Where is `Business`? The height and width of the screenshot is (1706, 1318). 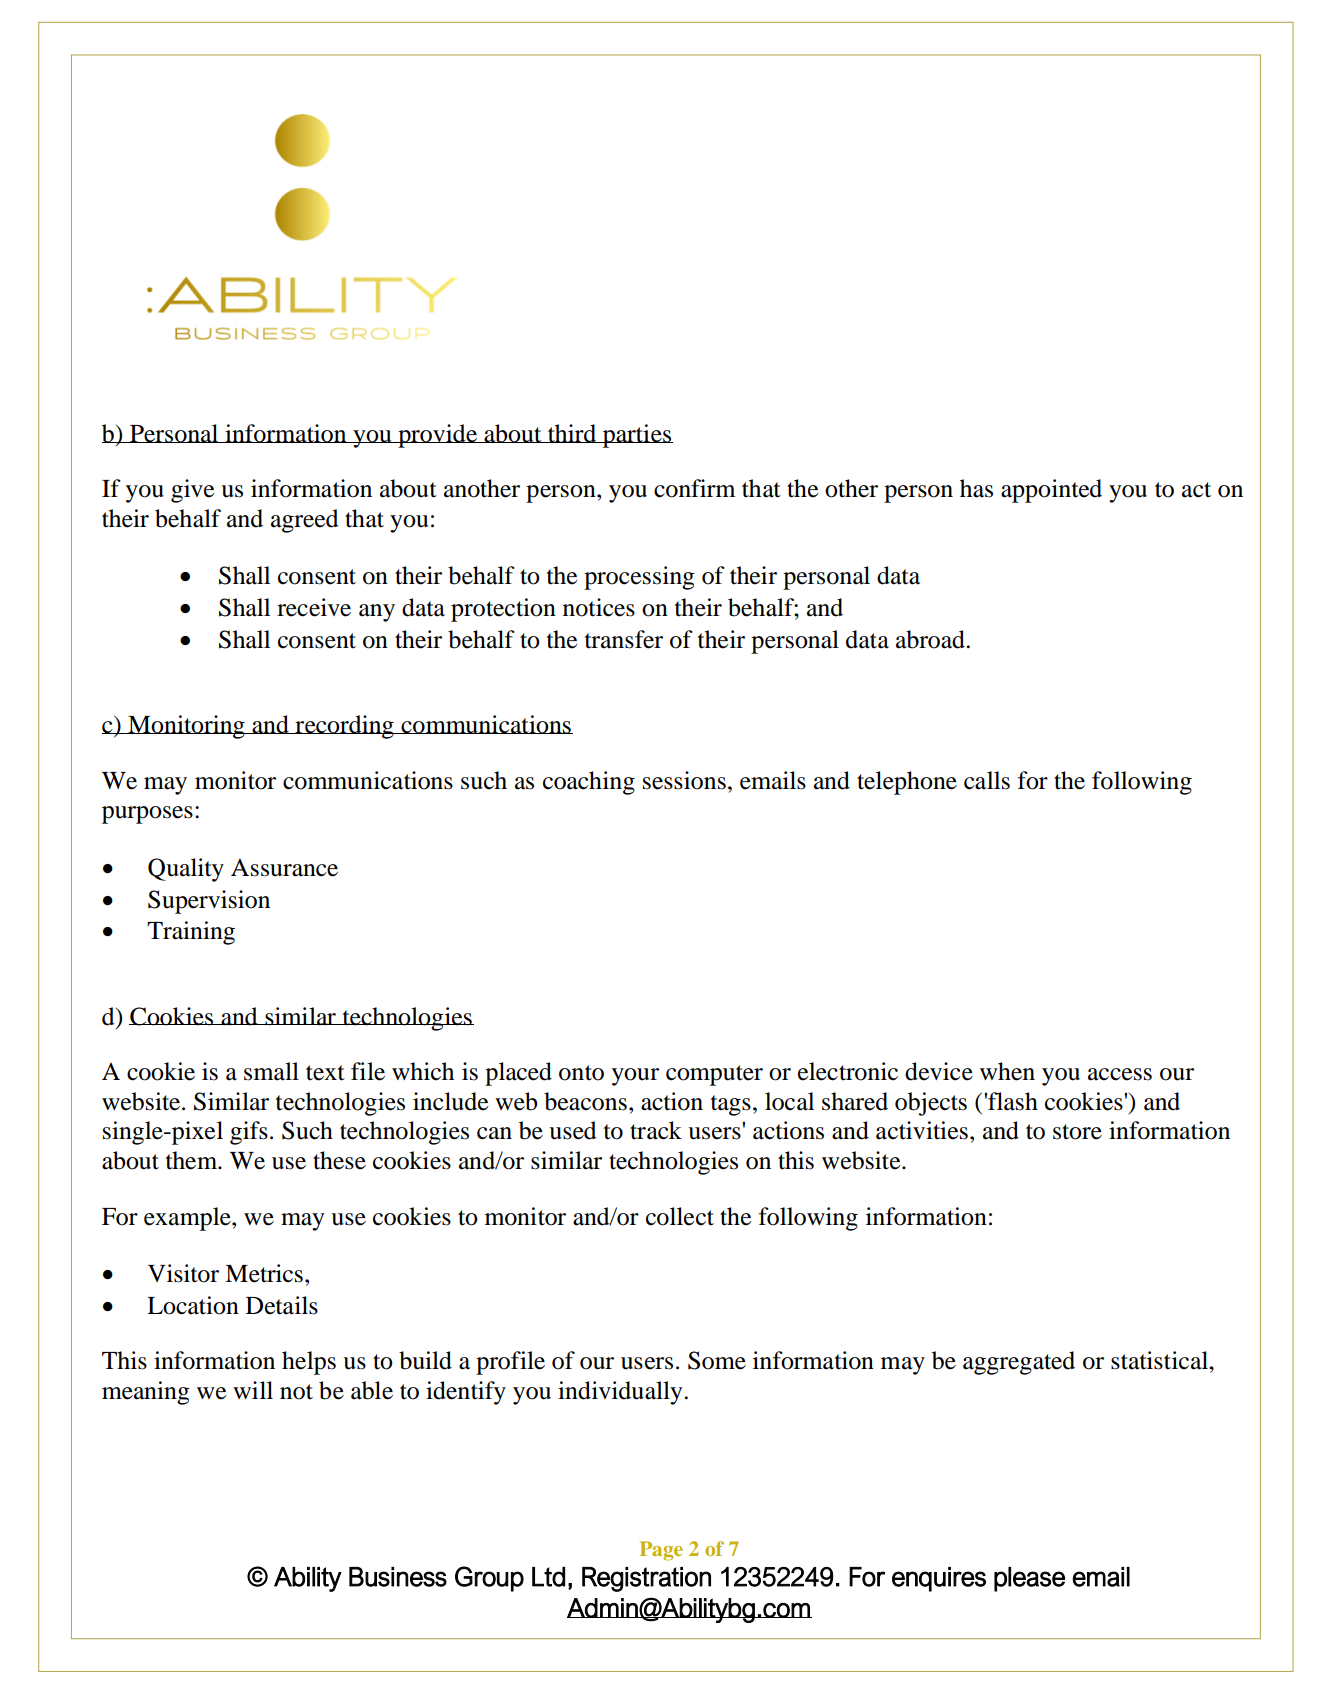
Business is located at coordinates (398, 1577).
